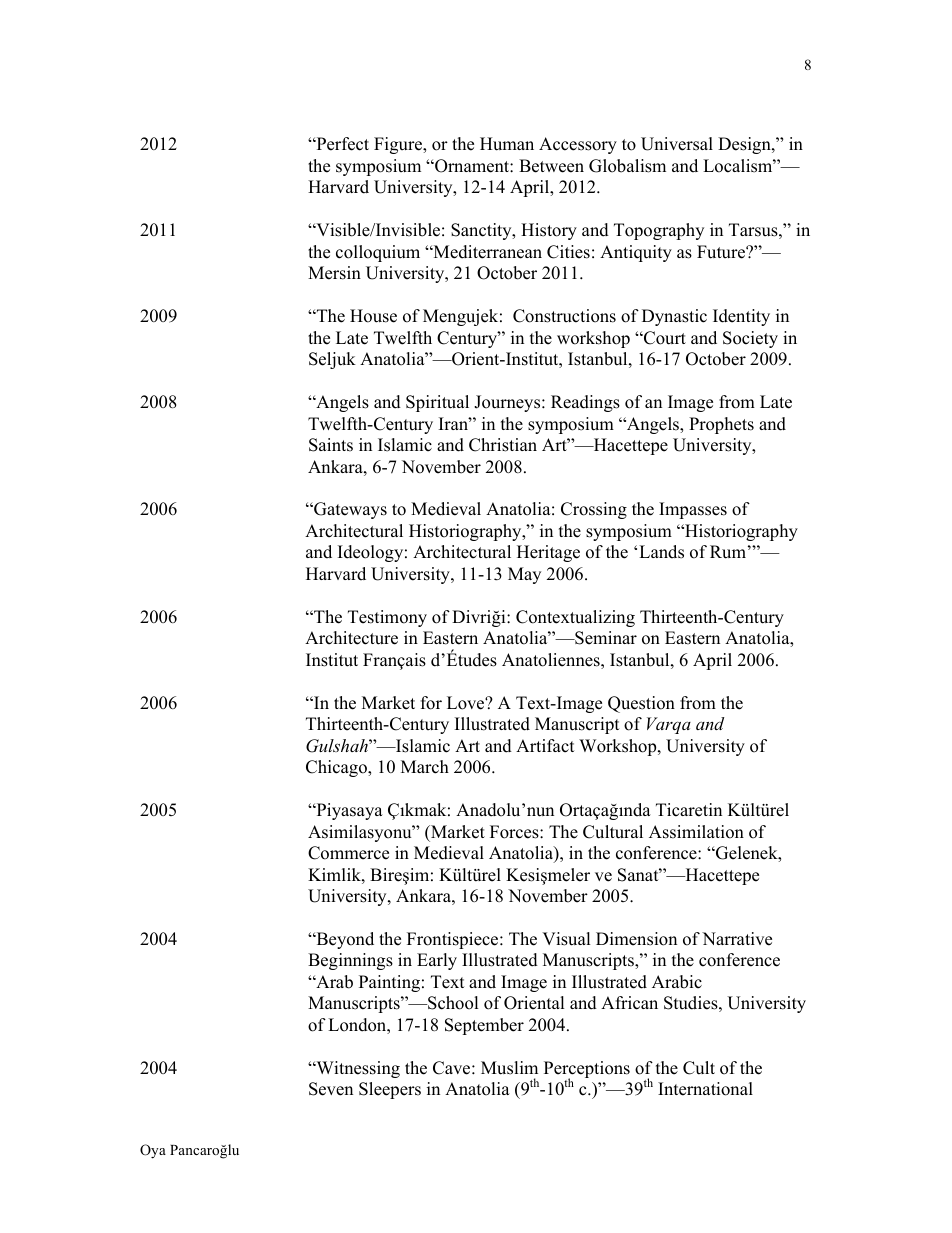 The height and width of the document is (1233, 952). What do you see at coordinates (390, 1090) in the document?
I see `Sleepers` at bounding box center [390, 1090].
